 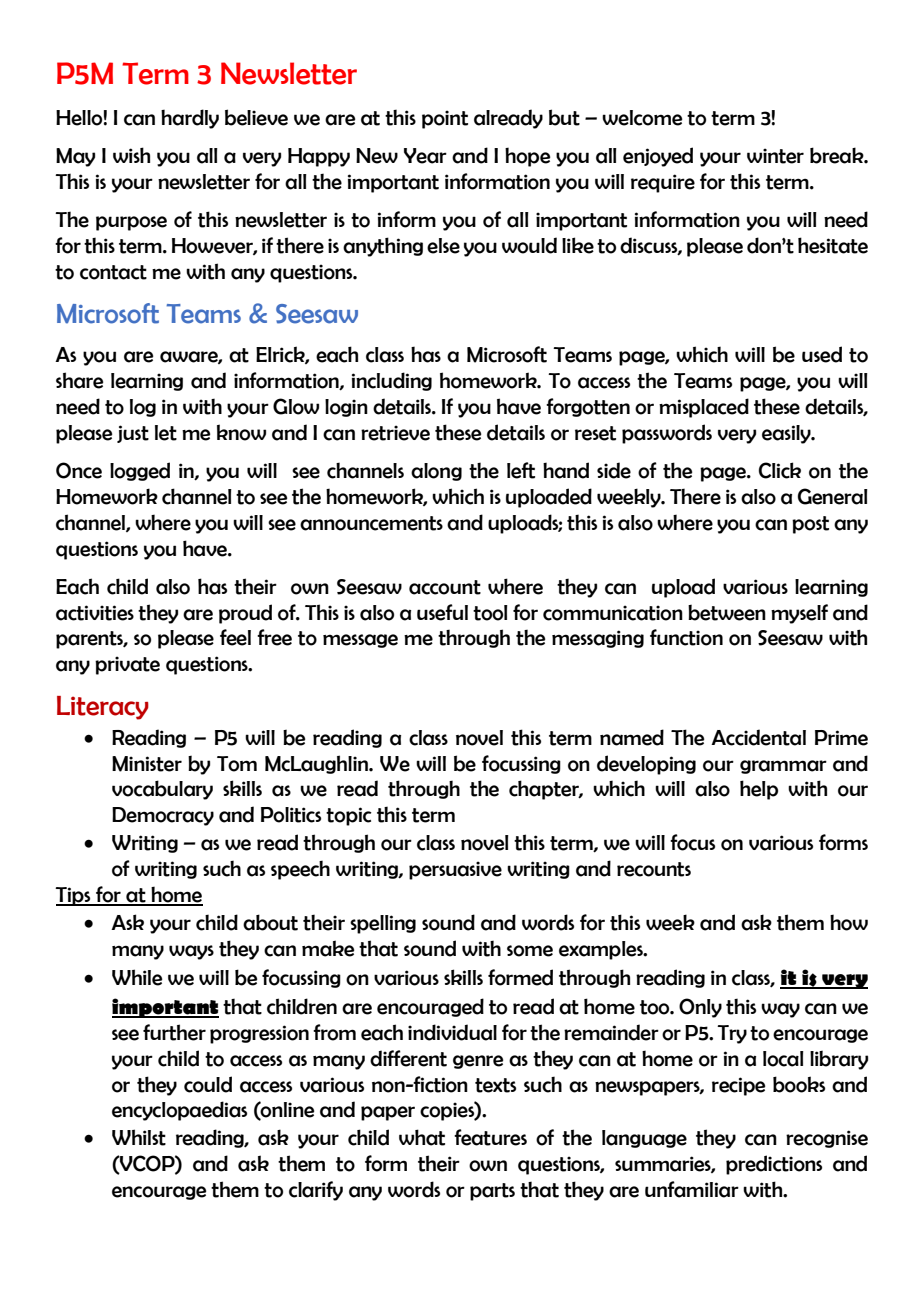 I want to click on logged, so click(x=140, y=471).
